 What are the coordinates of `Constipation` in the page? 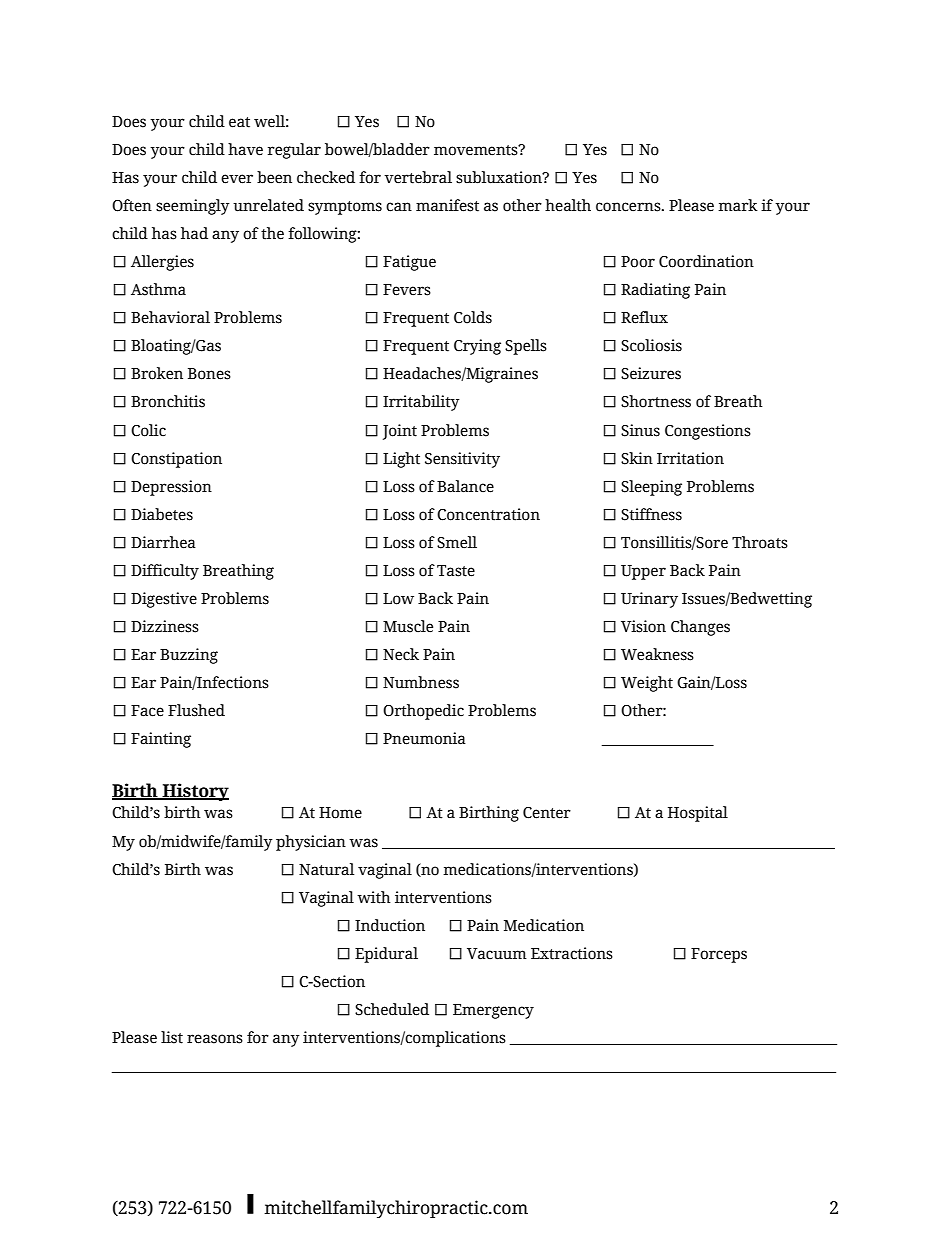 It's located at (176, 460).
